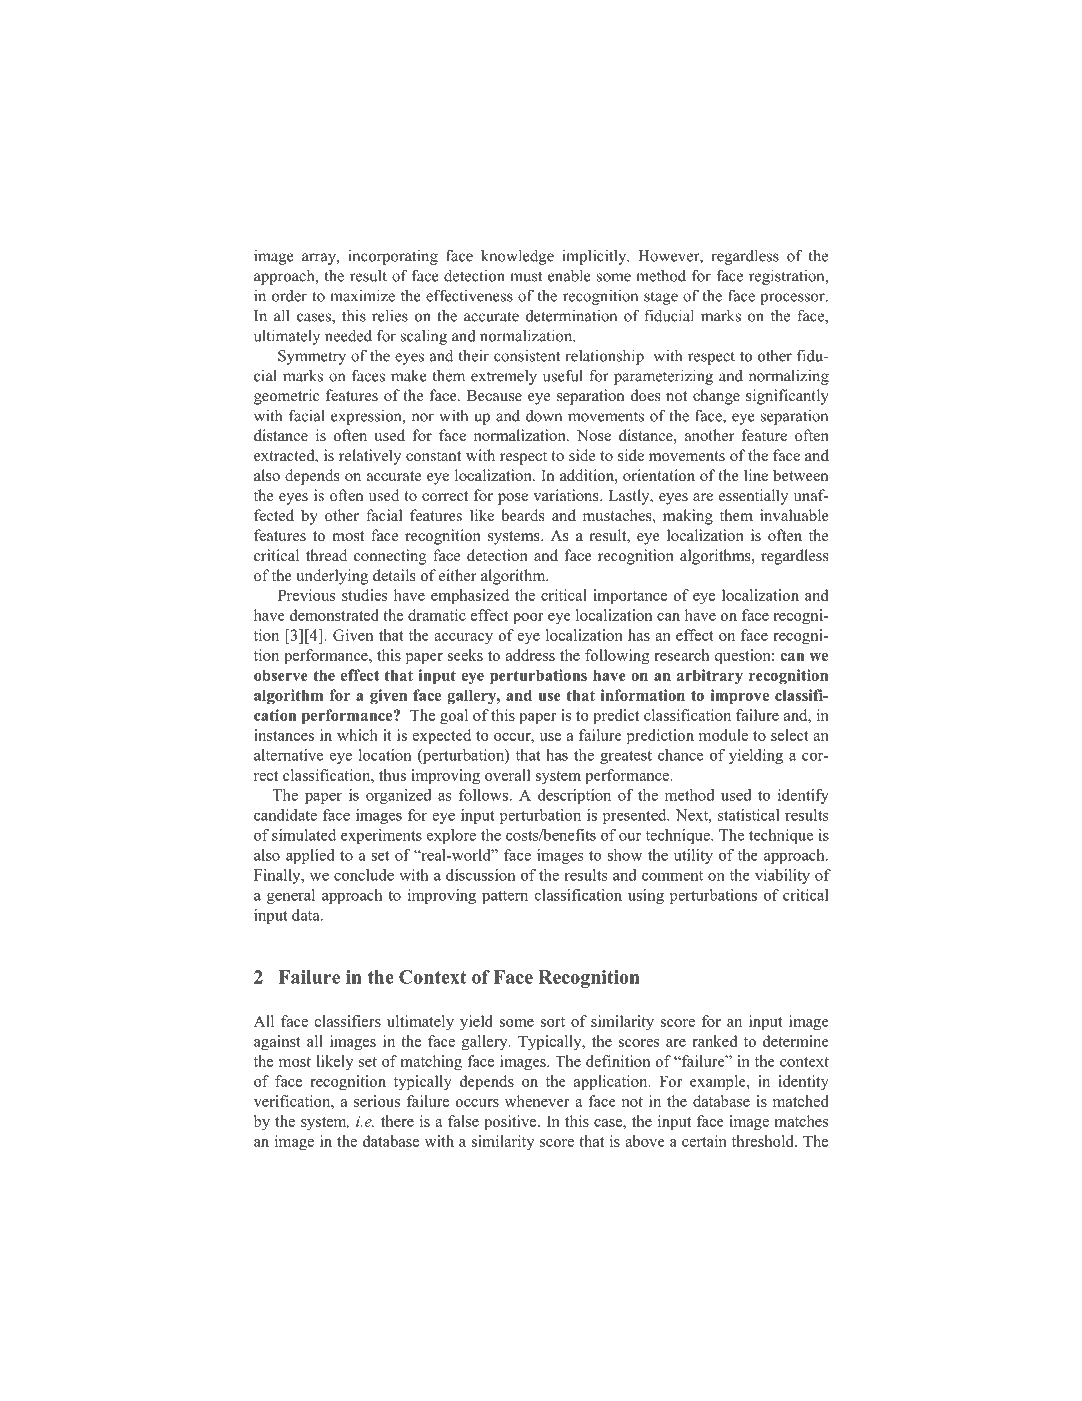 The width and height of the document is (1082, 1401). I want to click on thread, so click(326, 555).
